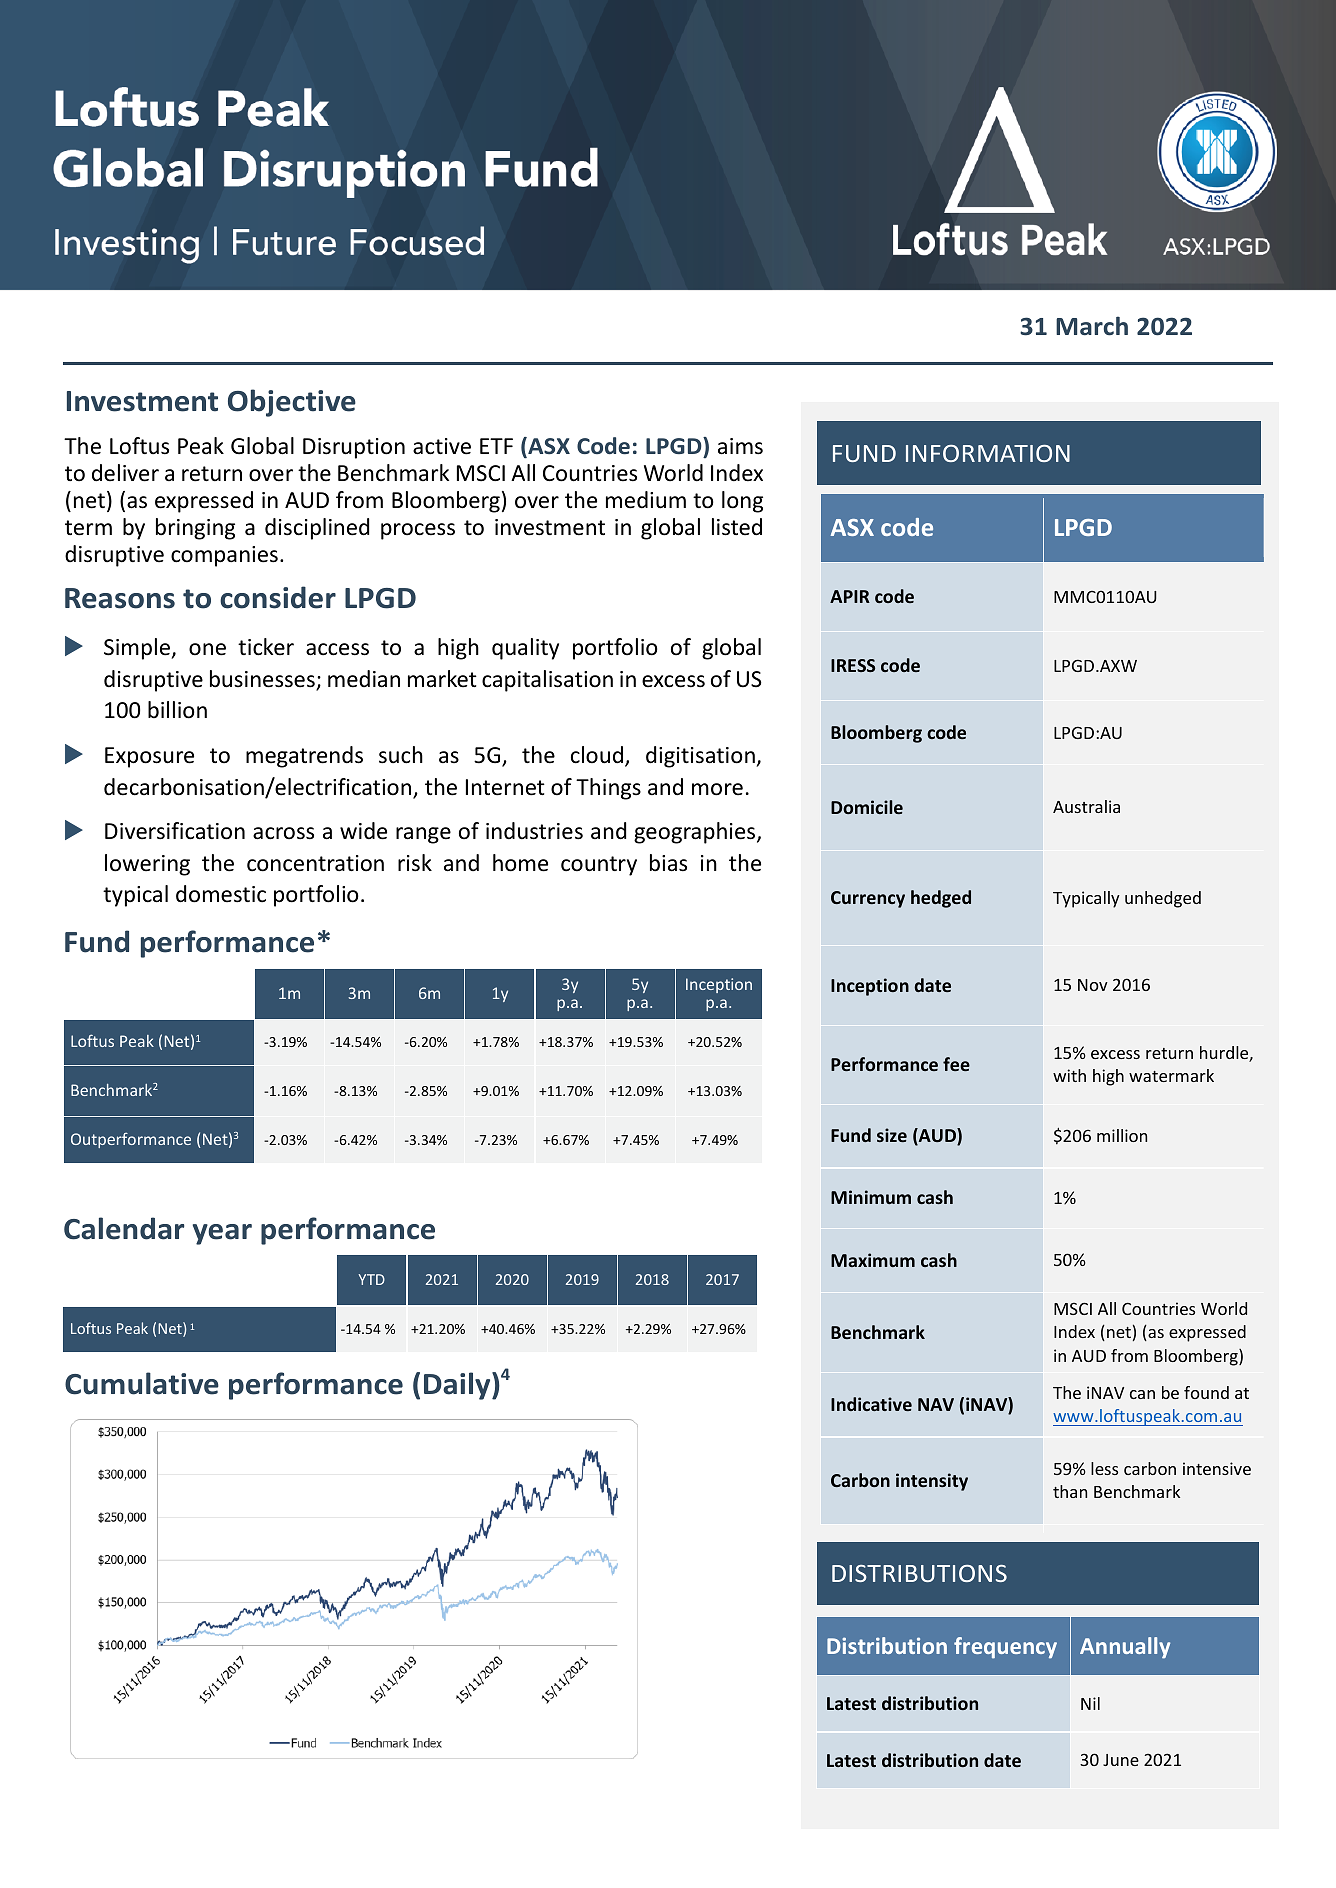 The height and width of the document is (1888, 1336). What do you see at coordinates (892, 1135) in the document?
I see `size` at bounding box center [892, 1135].
